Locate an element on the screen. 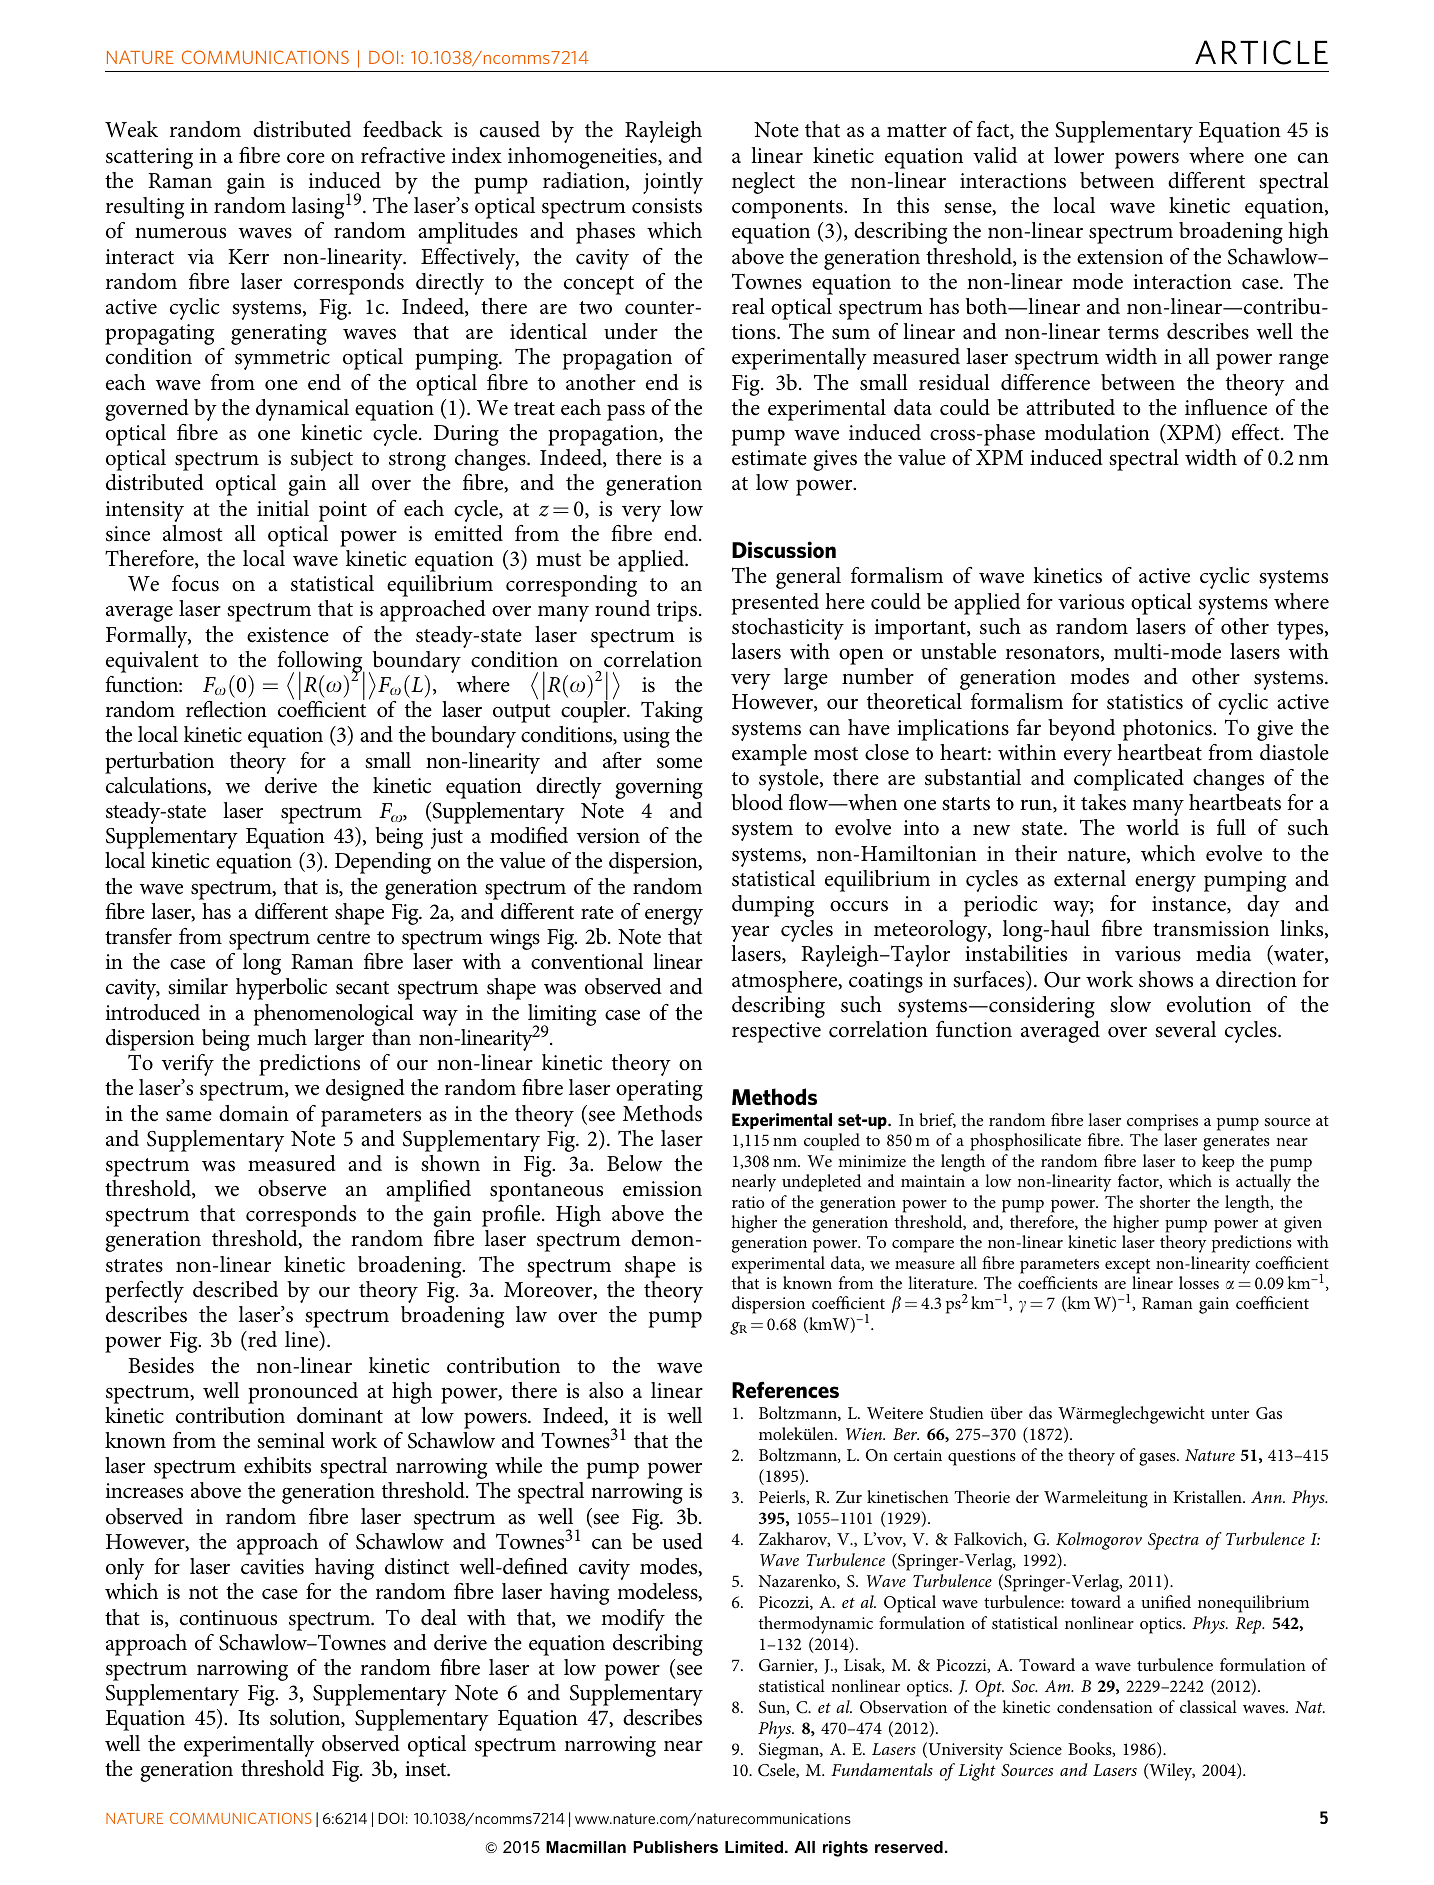  Publishers is located at coordinates (675, 1847).
